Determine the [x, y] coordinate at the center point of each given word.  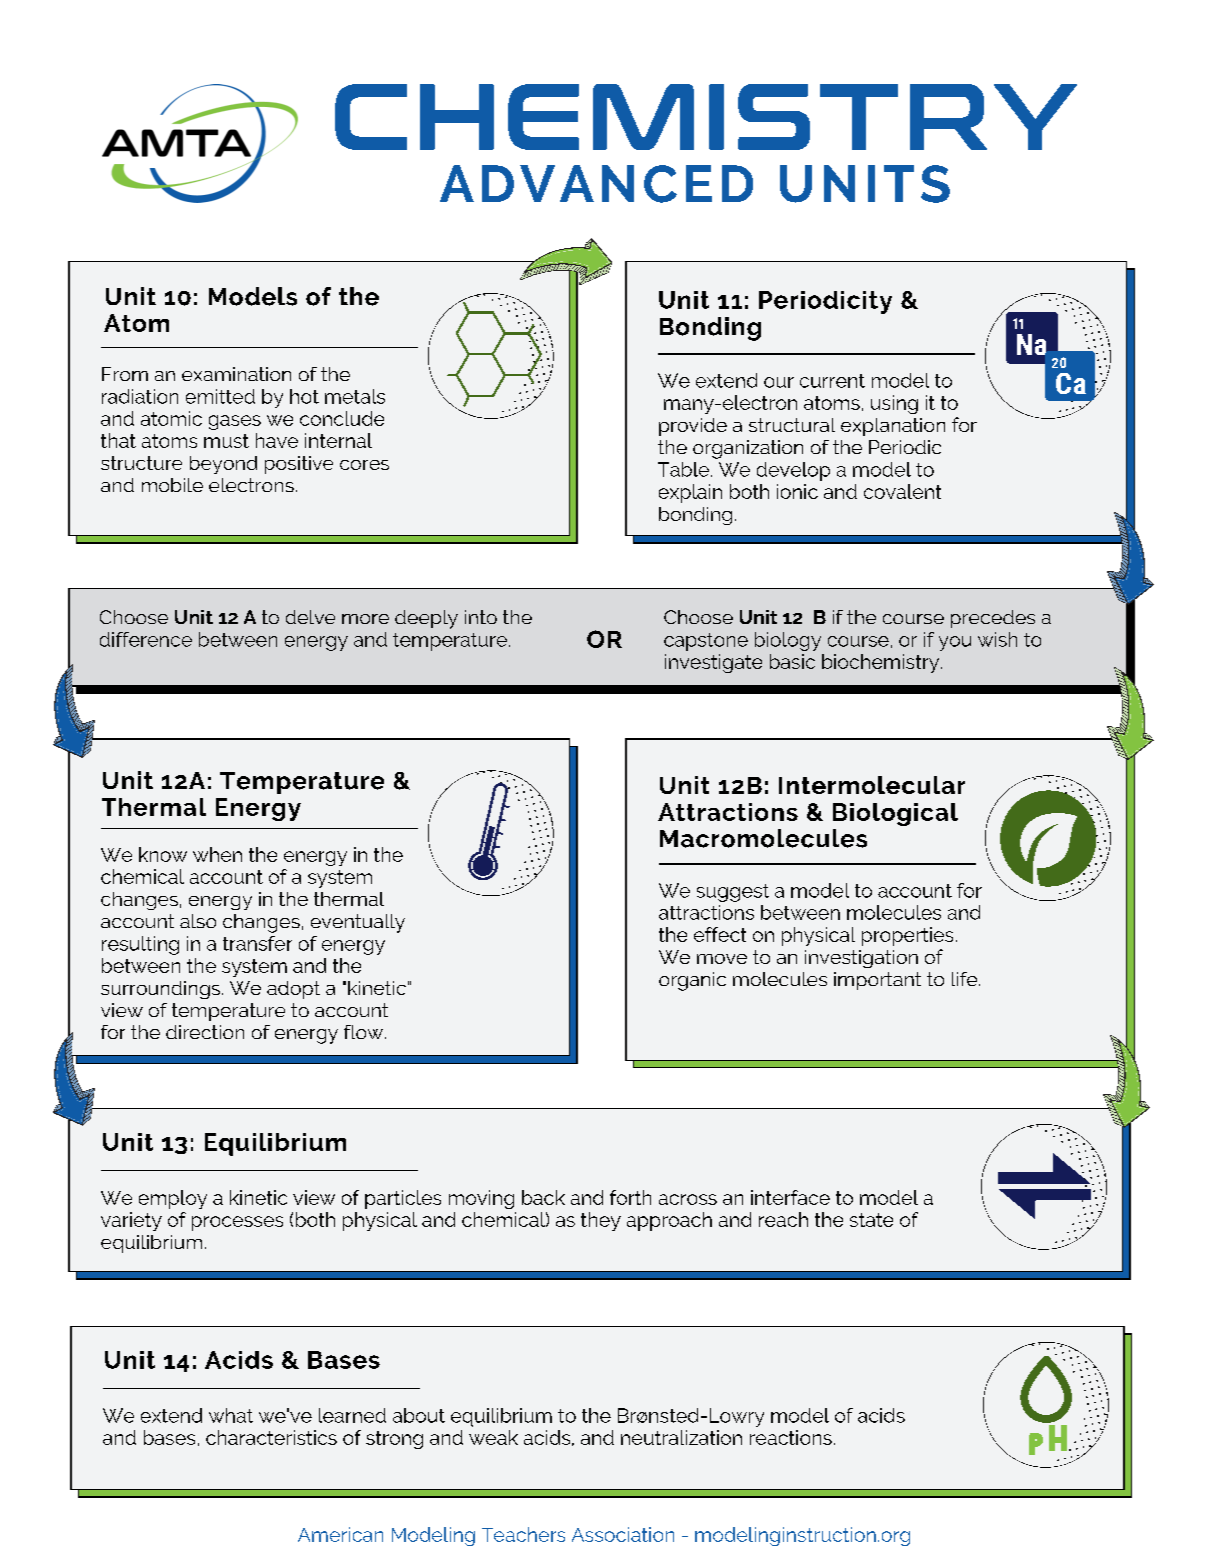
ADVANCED [596, 184]
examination [236, 374]
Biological [895, 814]
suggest [733, 893]
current [832, 381]
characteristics [271, 1437]
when [217, 854]
